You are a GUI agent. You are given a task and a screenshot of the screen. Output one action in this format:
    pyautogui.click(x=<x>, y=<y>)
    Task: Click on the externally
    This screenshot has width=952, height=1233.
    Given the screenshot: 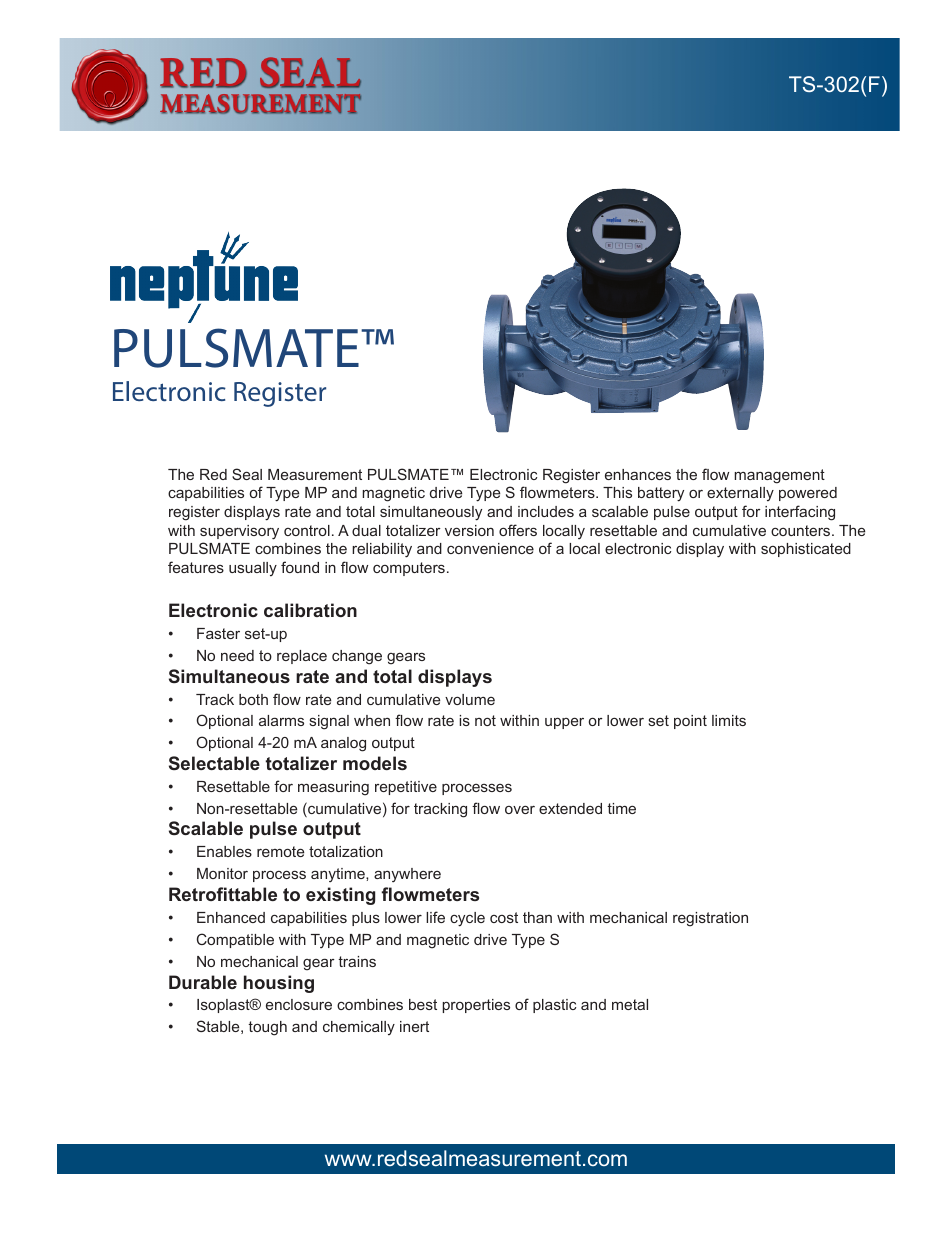 What is the action you would take?
    pyautogui.click(x=740, y=494)
